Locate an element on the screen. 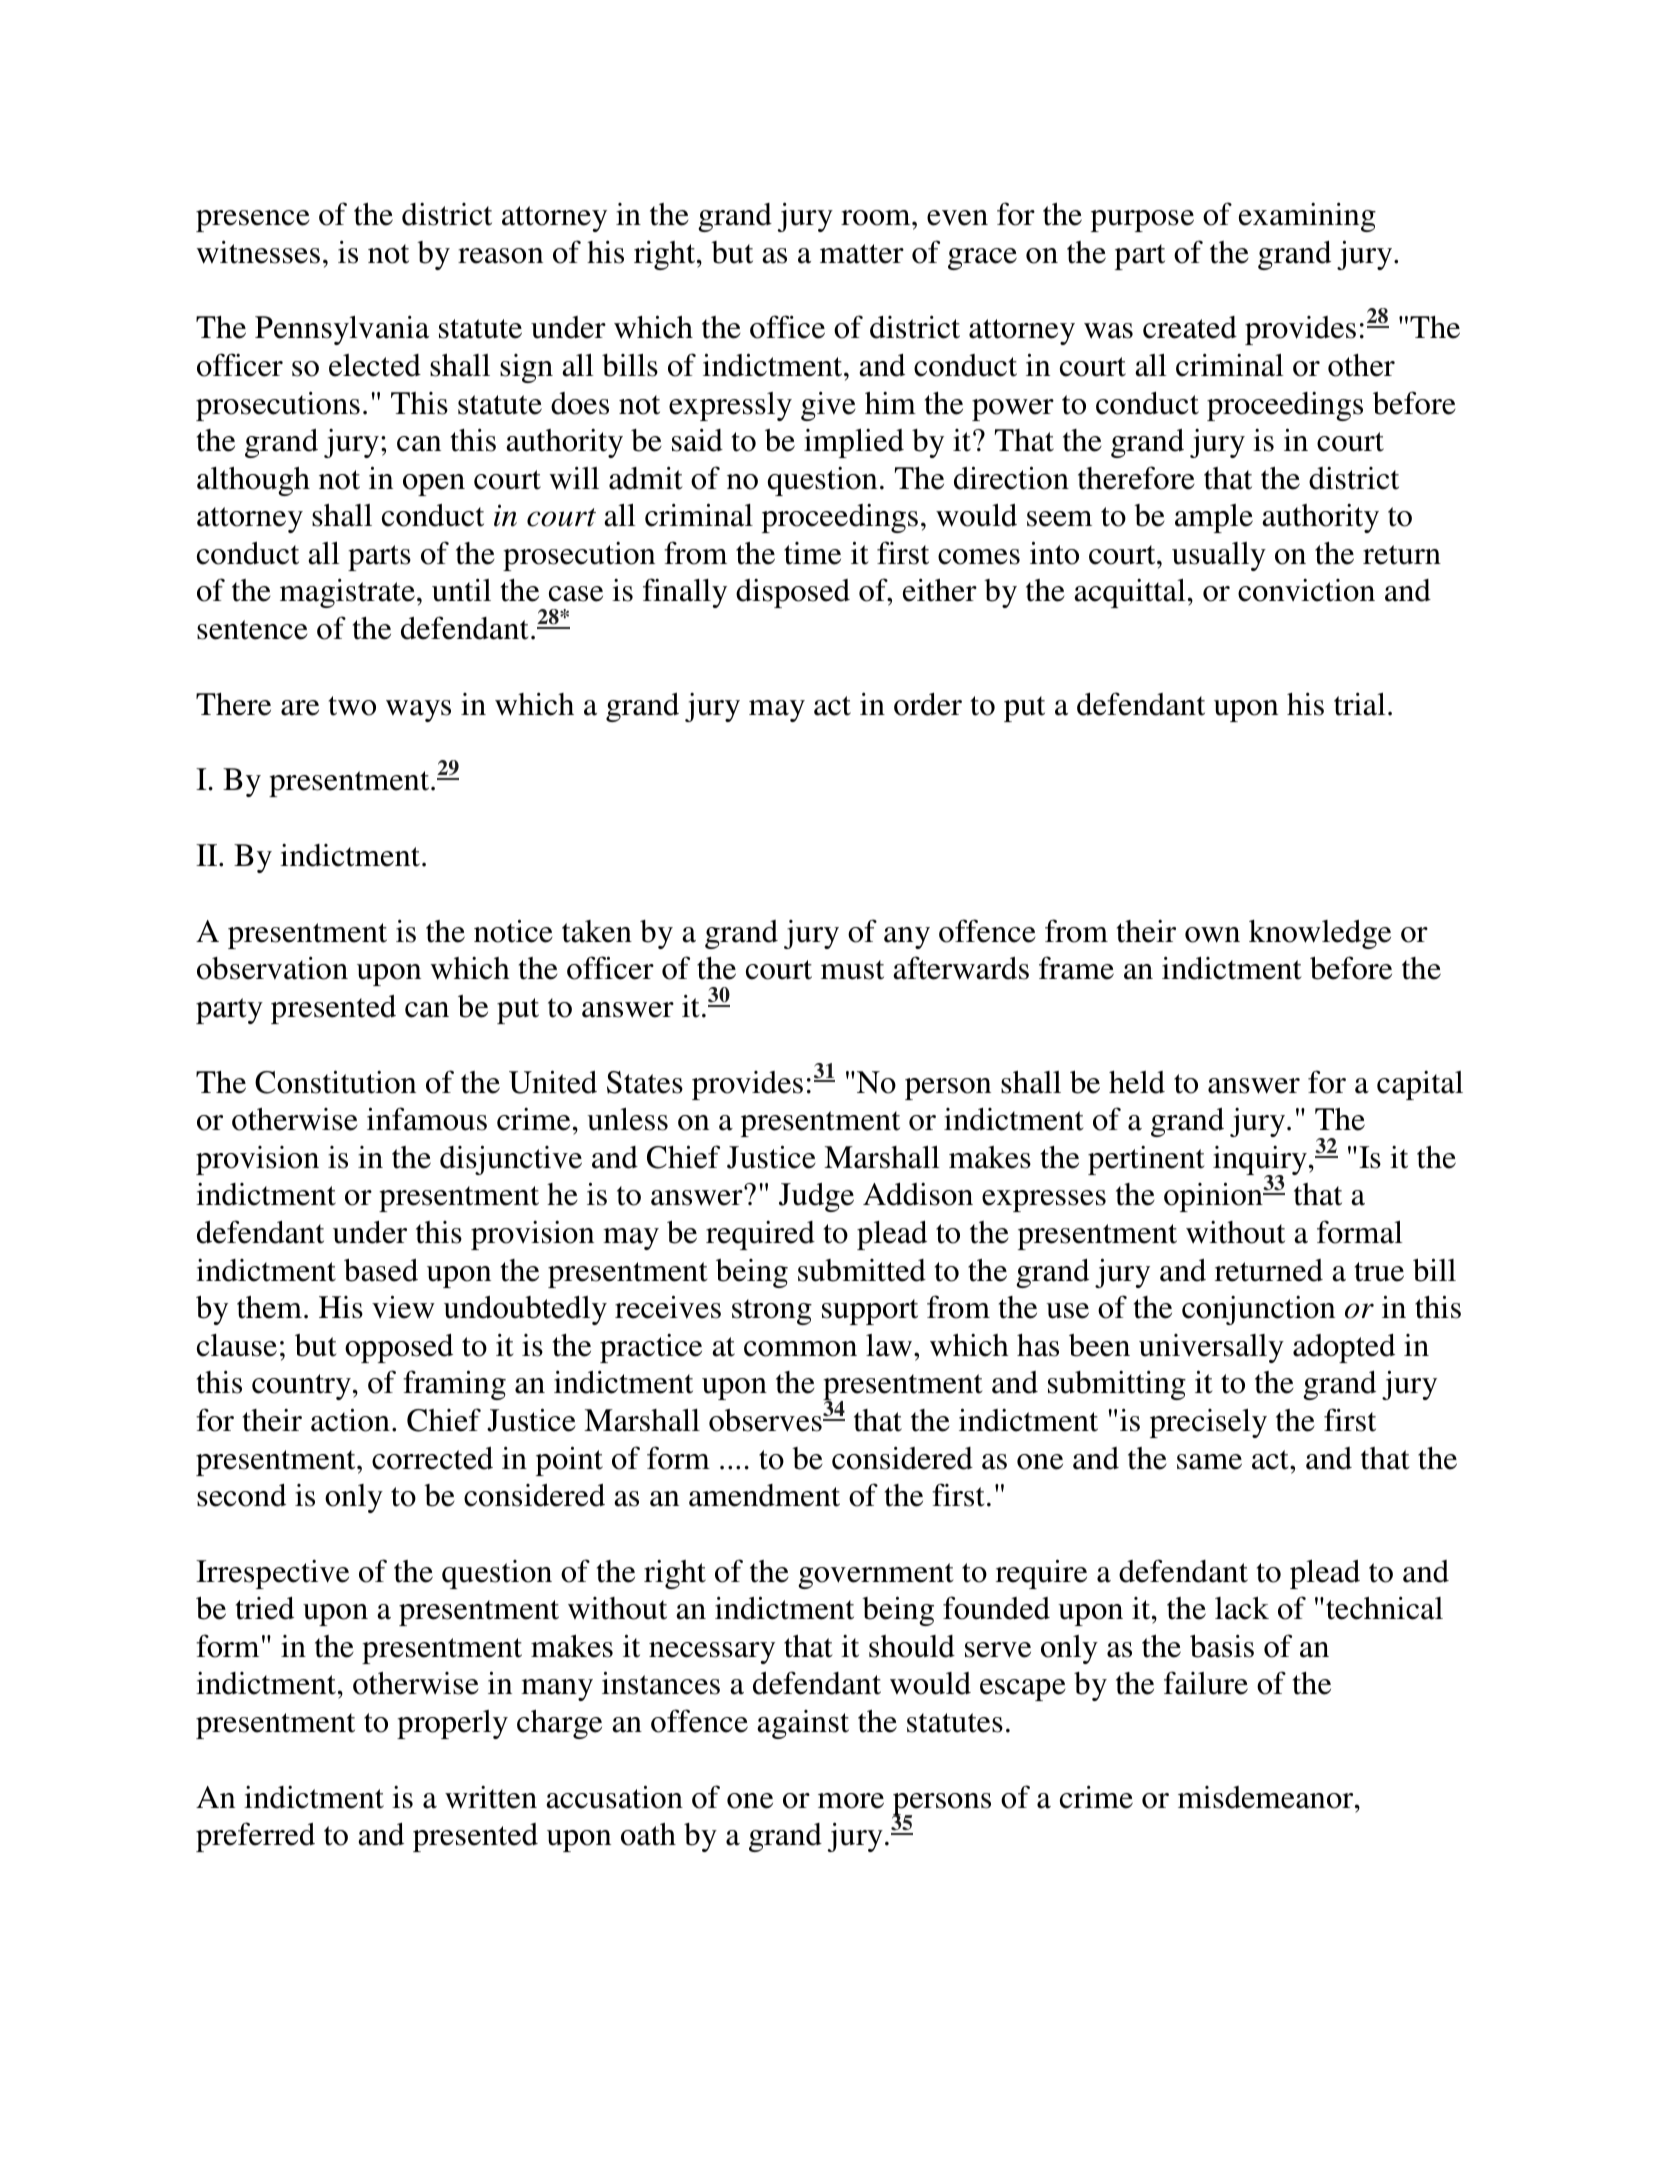 The width and height of the screenshot is (1667, 2157). Pennsylvania is located at coordinates (342, 330).
